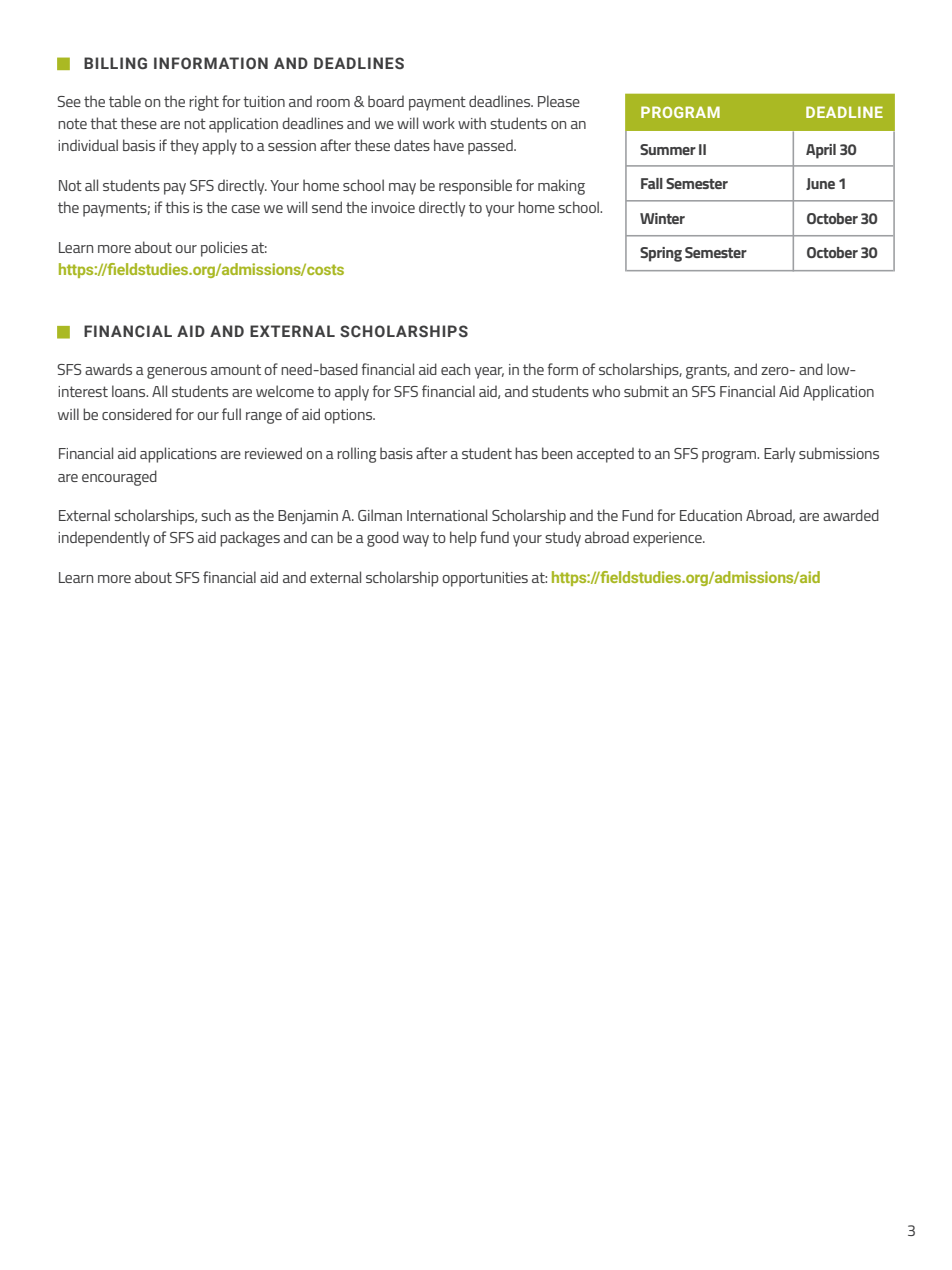 Image resolution: width=952 pixels, height=1270 pixels. I want to click on independently, so click(104, 539).
